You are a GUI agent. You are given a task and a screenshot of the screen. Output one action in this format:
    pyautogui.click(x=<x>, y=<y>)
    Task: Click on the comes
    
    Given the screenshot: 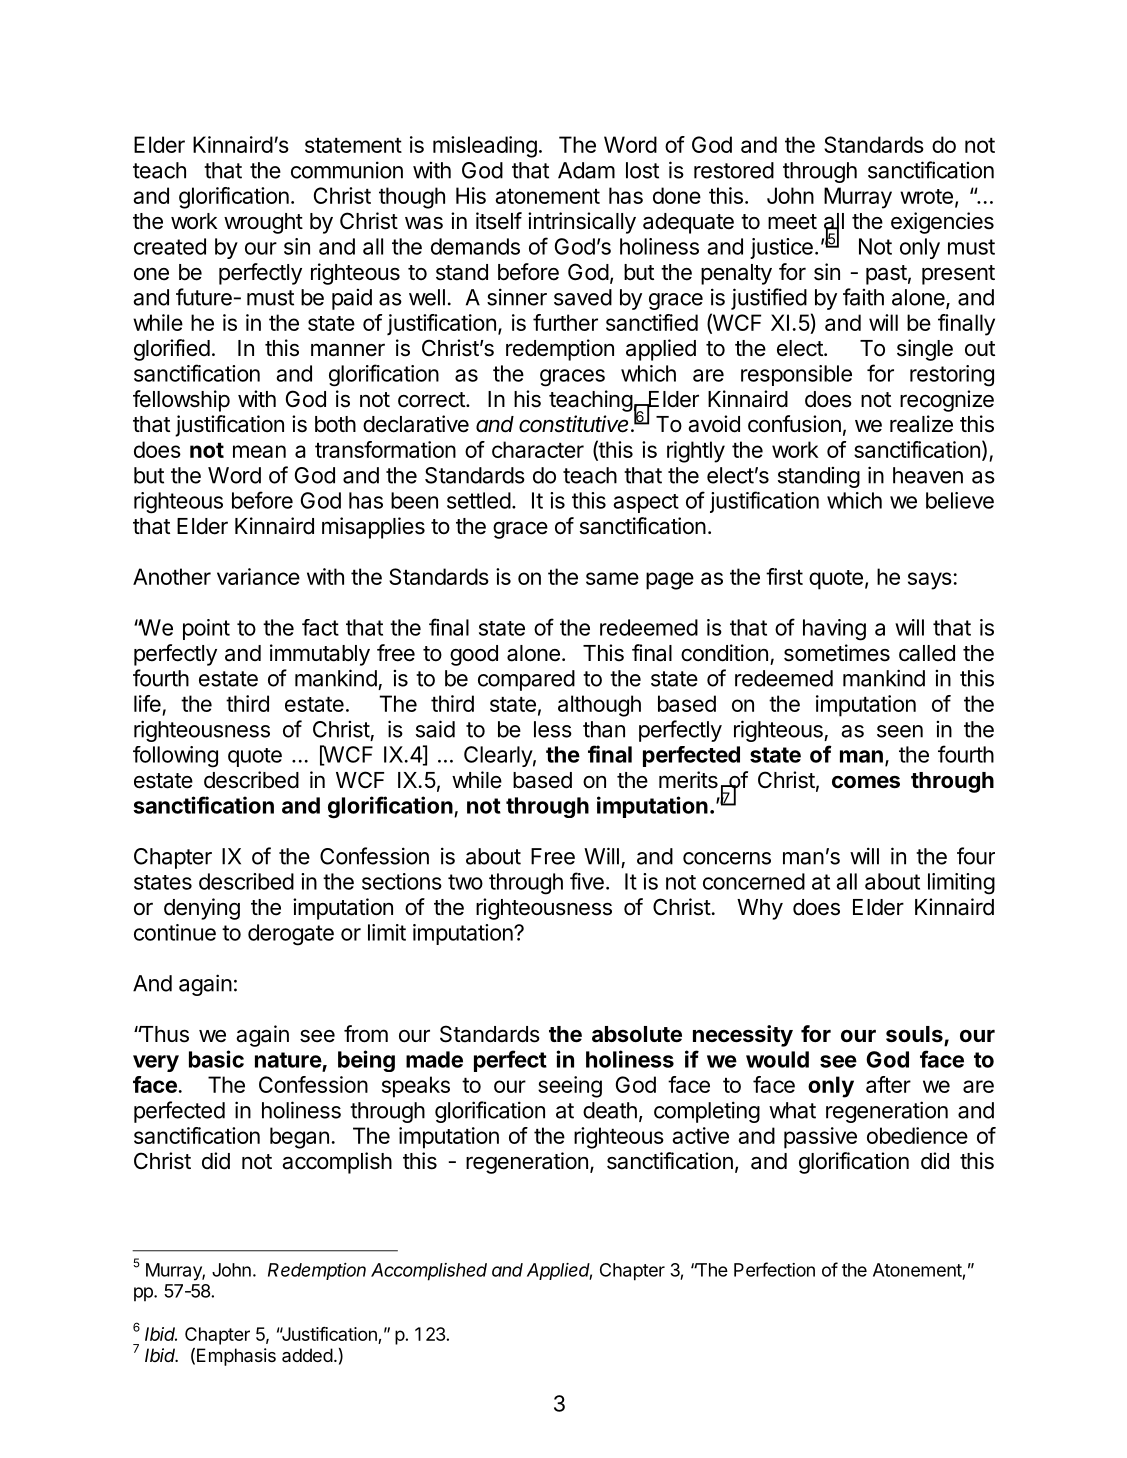 What is the action you would take?
    pyautogui.click(x=866, y=782)
